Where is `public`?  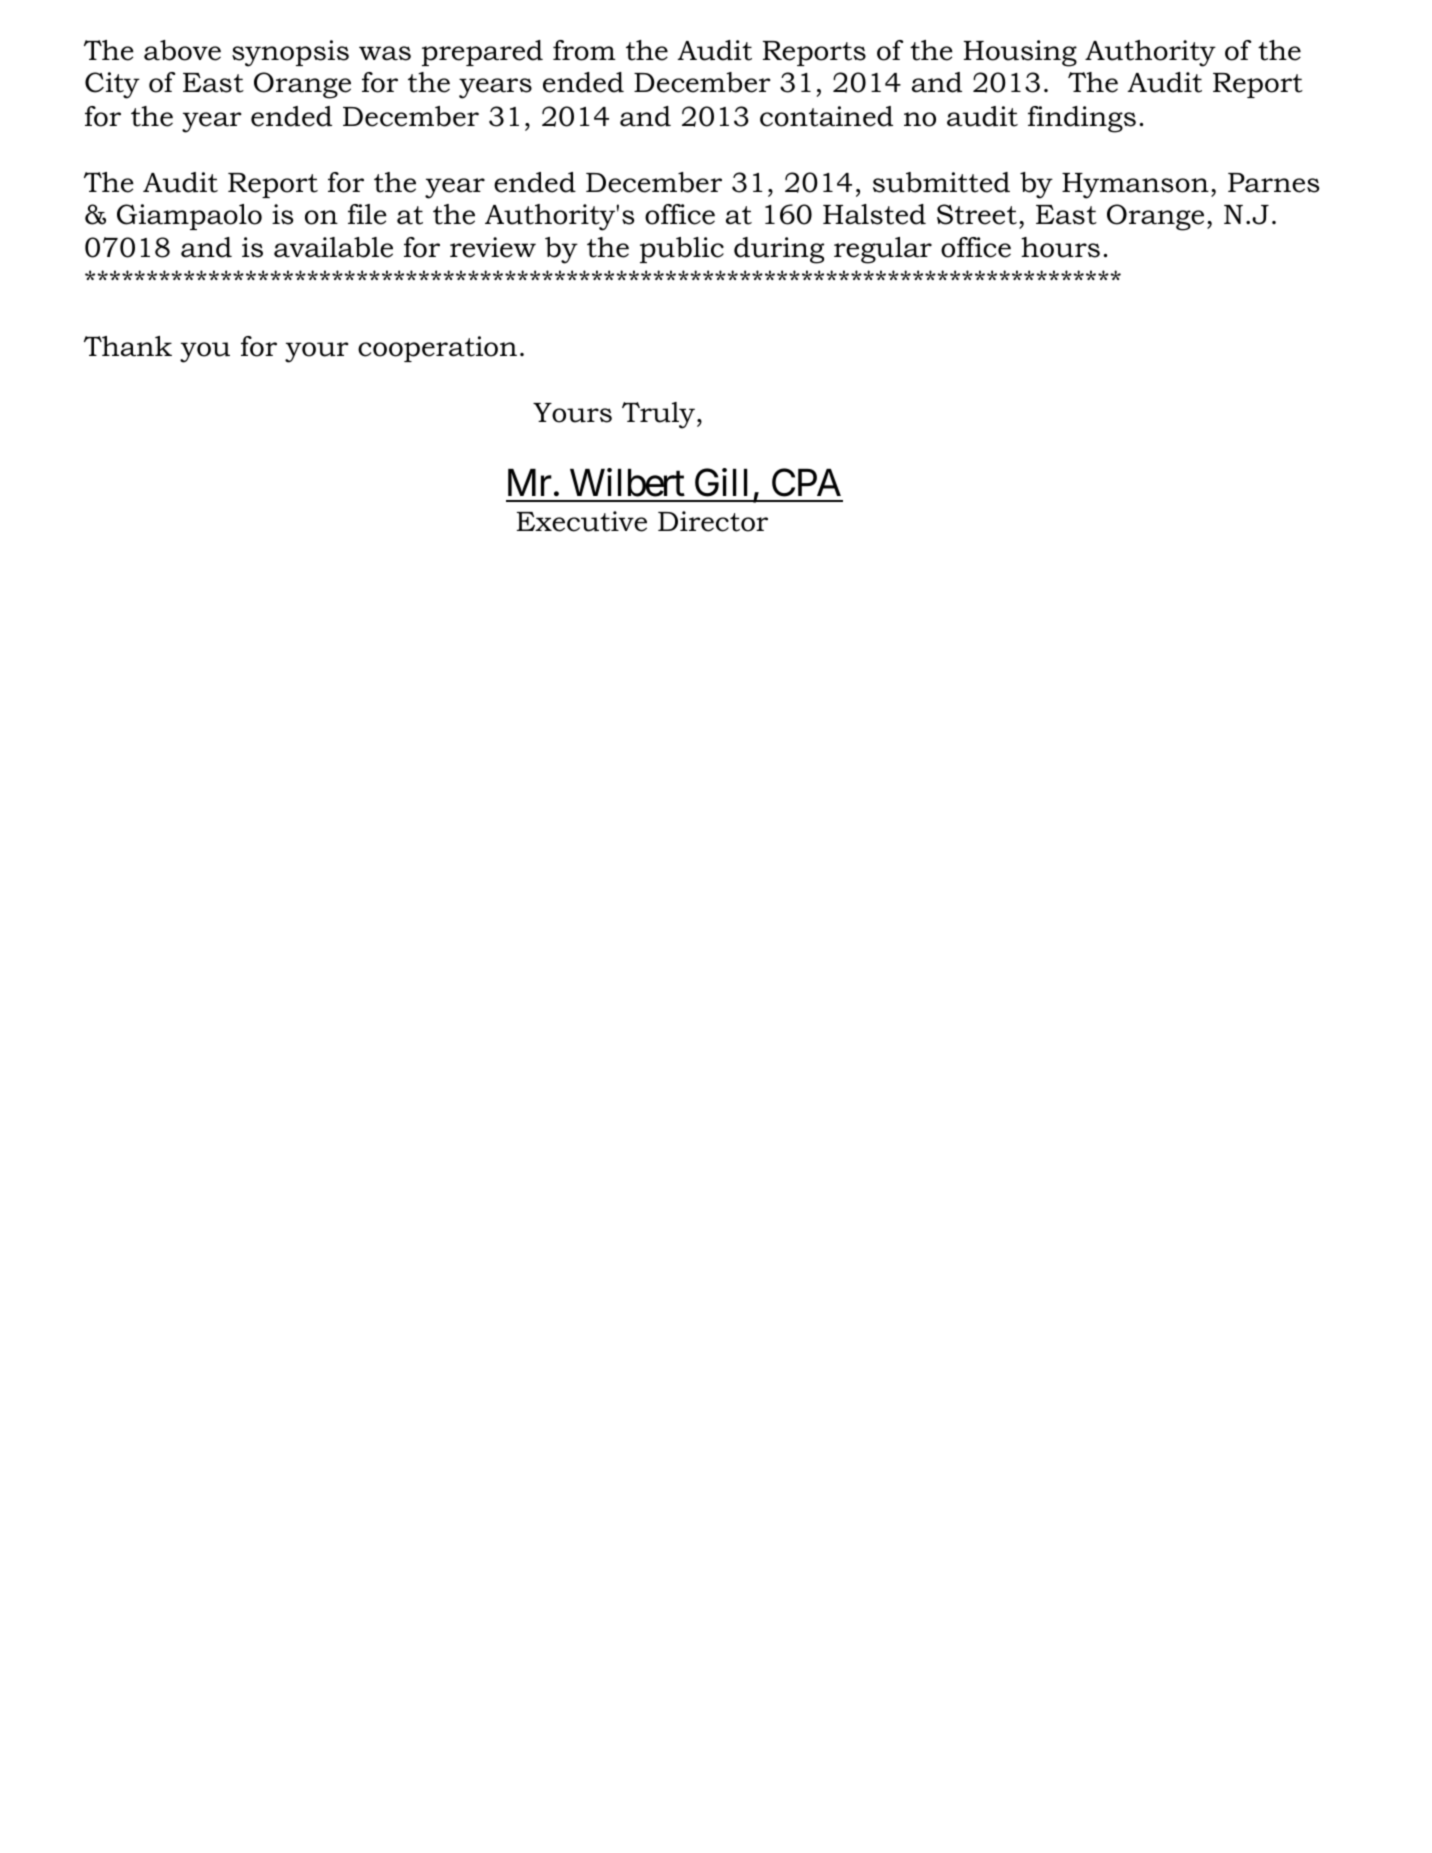
public is located at coordinates (682, 250).
